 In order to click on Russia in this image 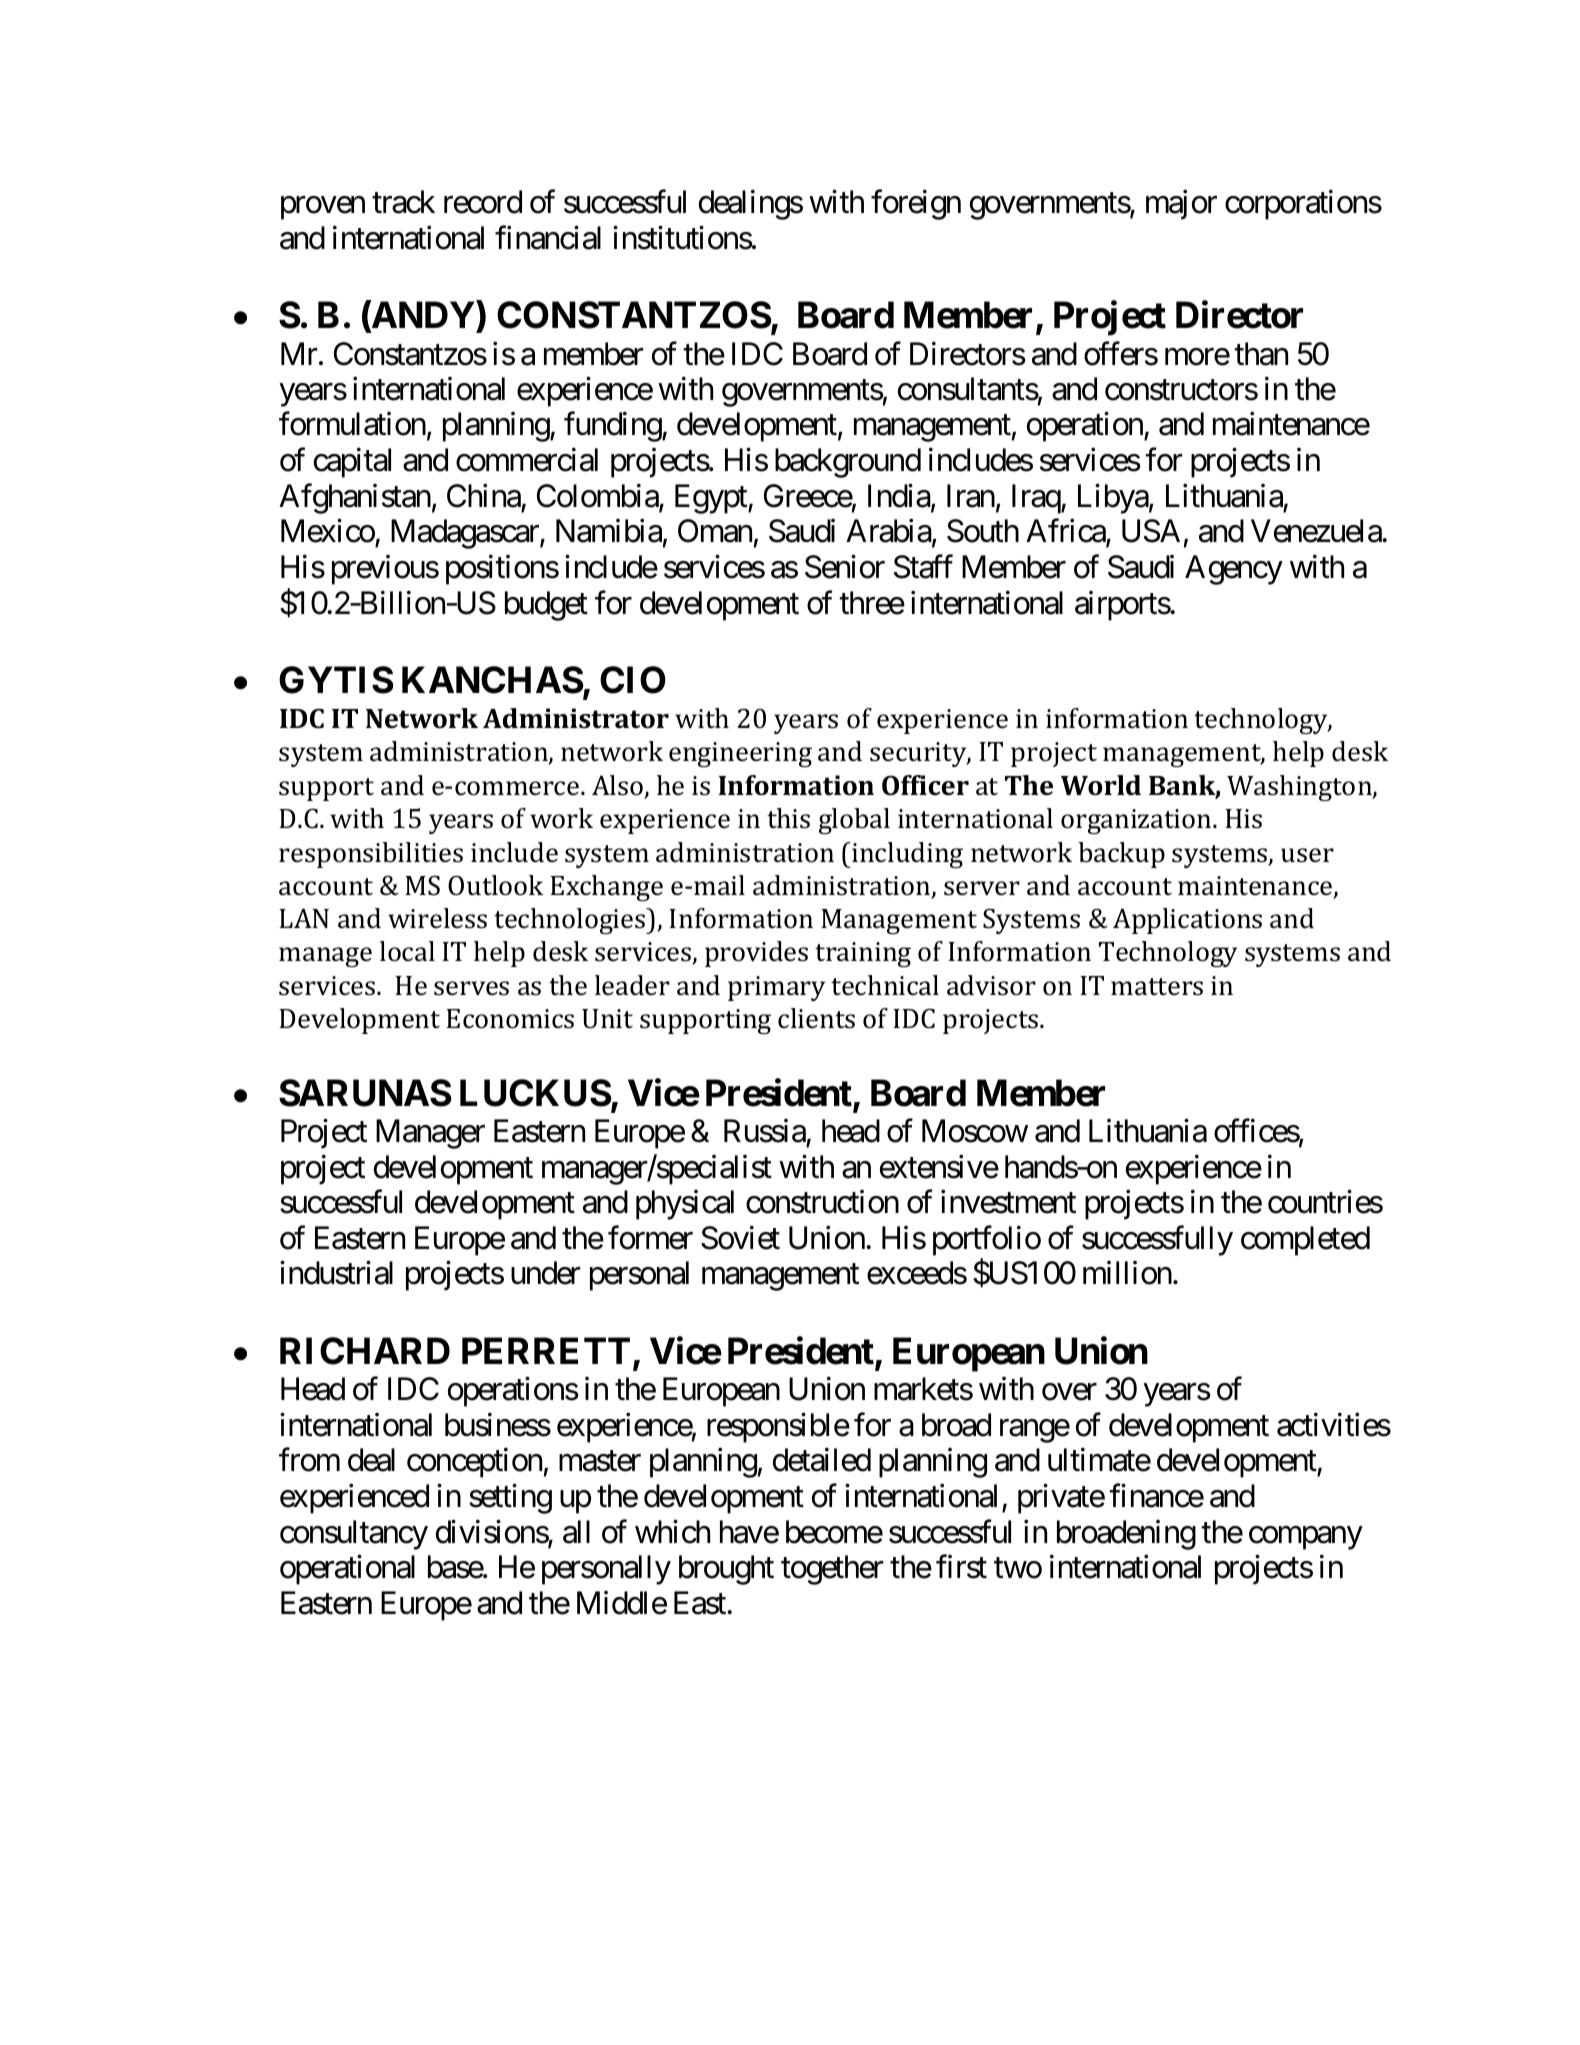, I will do `click(765, 1131)`.
